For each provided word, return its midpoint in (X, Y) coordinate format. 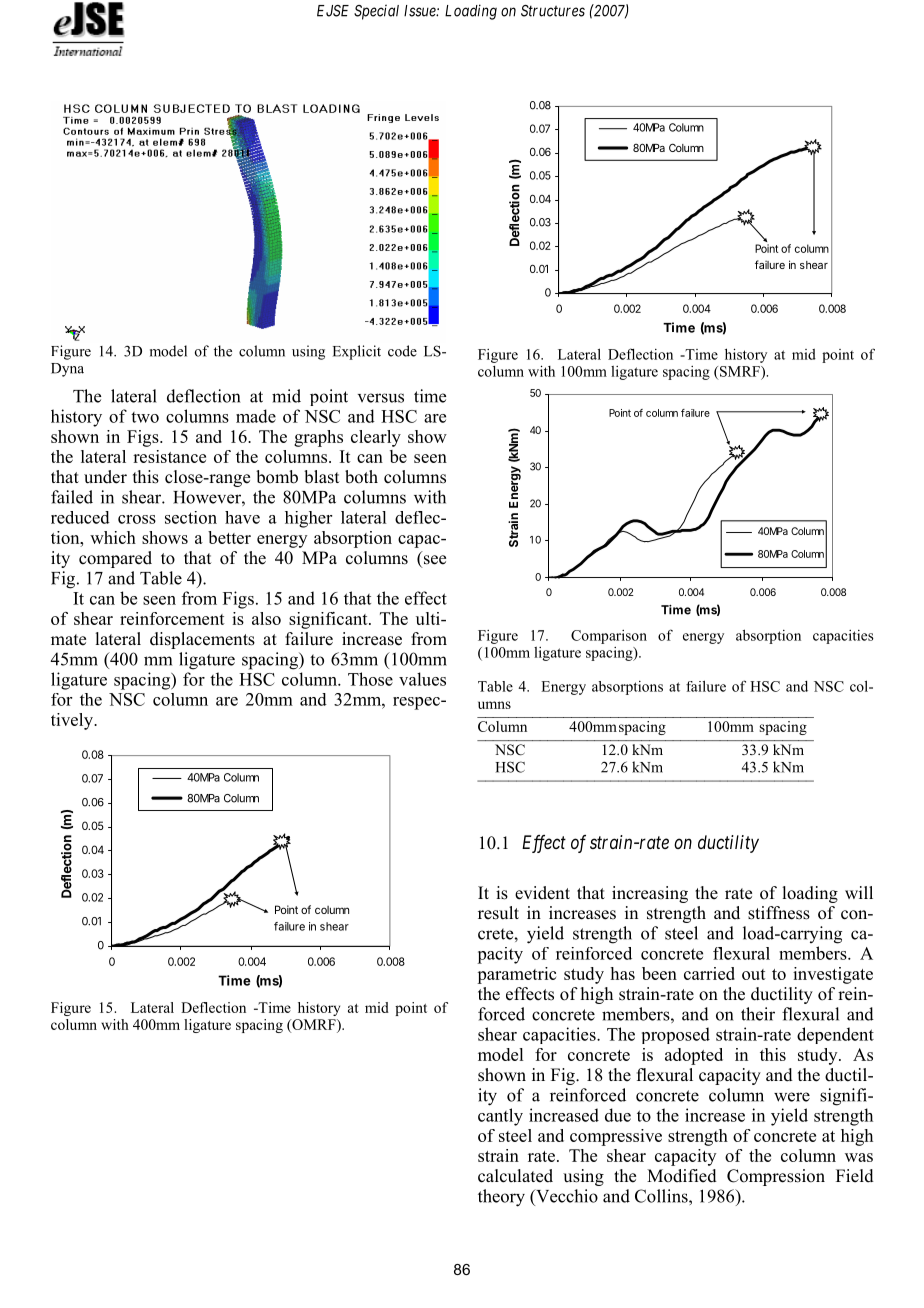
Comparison (609, 637)
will (859, 892)
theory (501, 1198)
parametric (516, 975)
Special (376, 12)
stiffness (779, 913)
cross (137, 519)
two (145, 417)
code (402, 351)
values (422, 679)
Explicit (357, 352)
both (361, 477)
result (498, 913)
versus (381, 398)
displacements (202, 640)
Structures (553, 11)
